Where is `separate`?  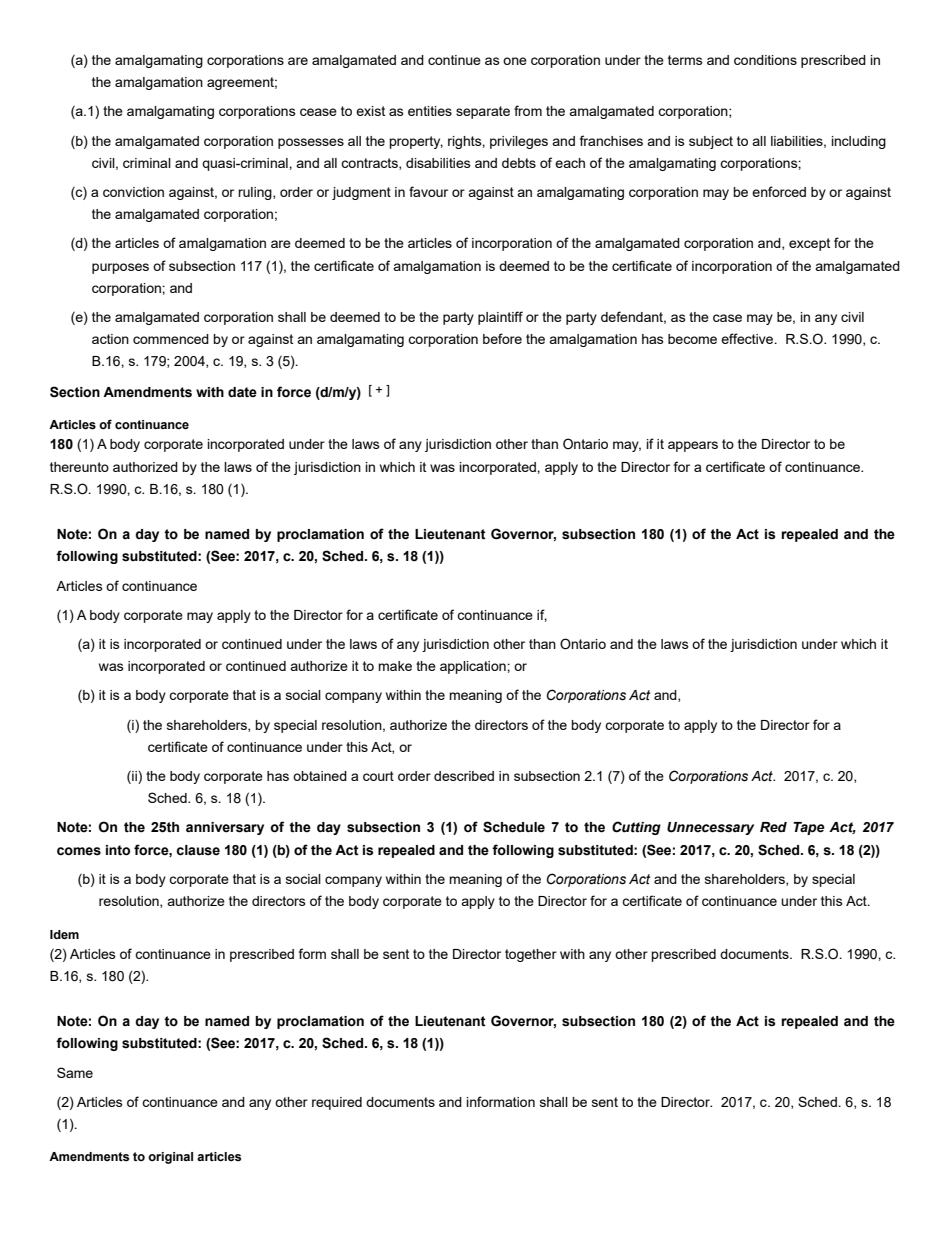
separate is located at coordinates (483, 112).
